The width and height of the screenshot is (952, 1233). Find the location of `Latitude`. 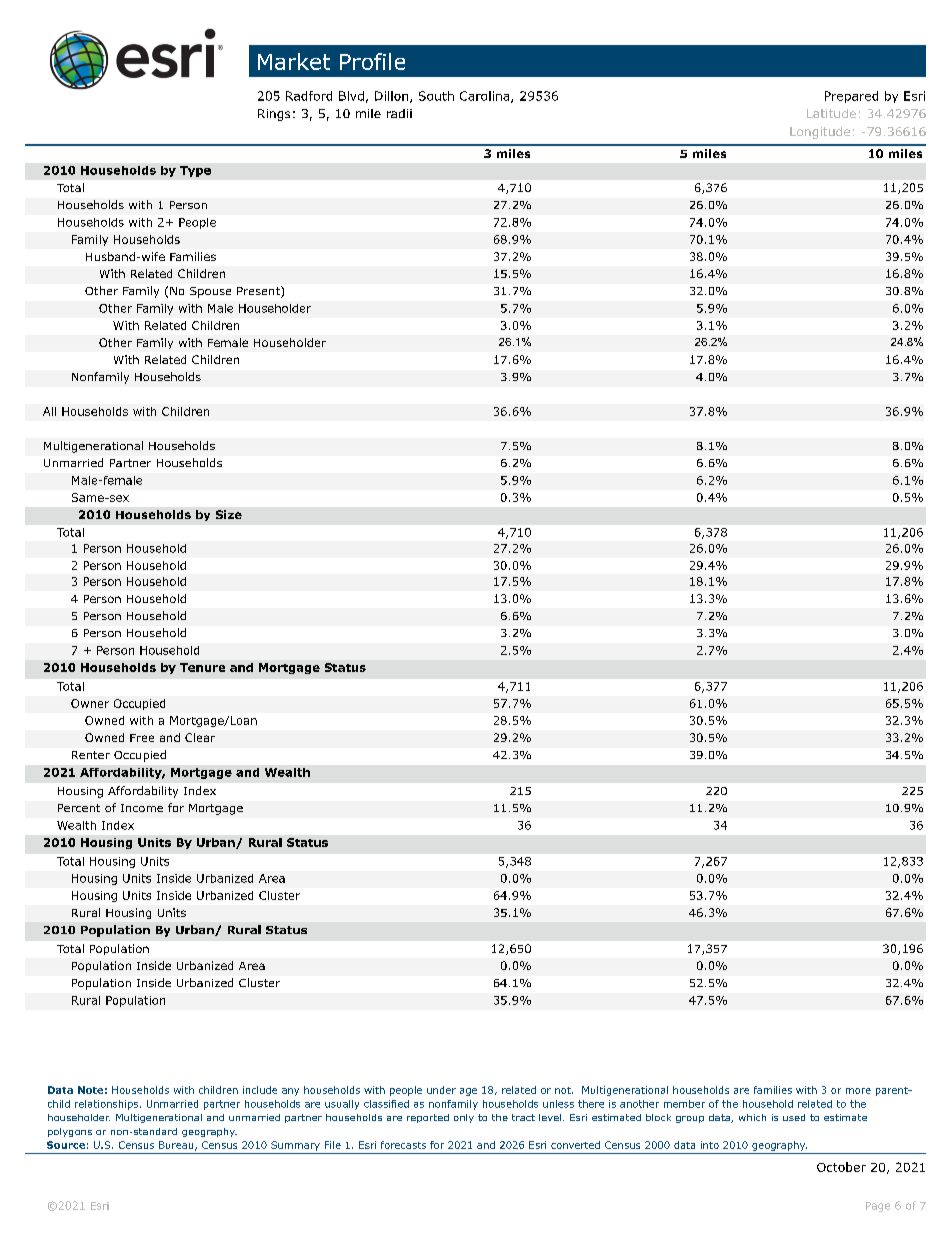

Latitude is located at coordinates (831, 113).
